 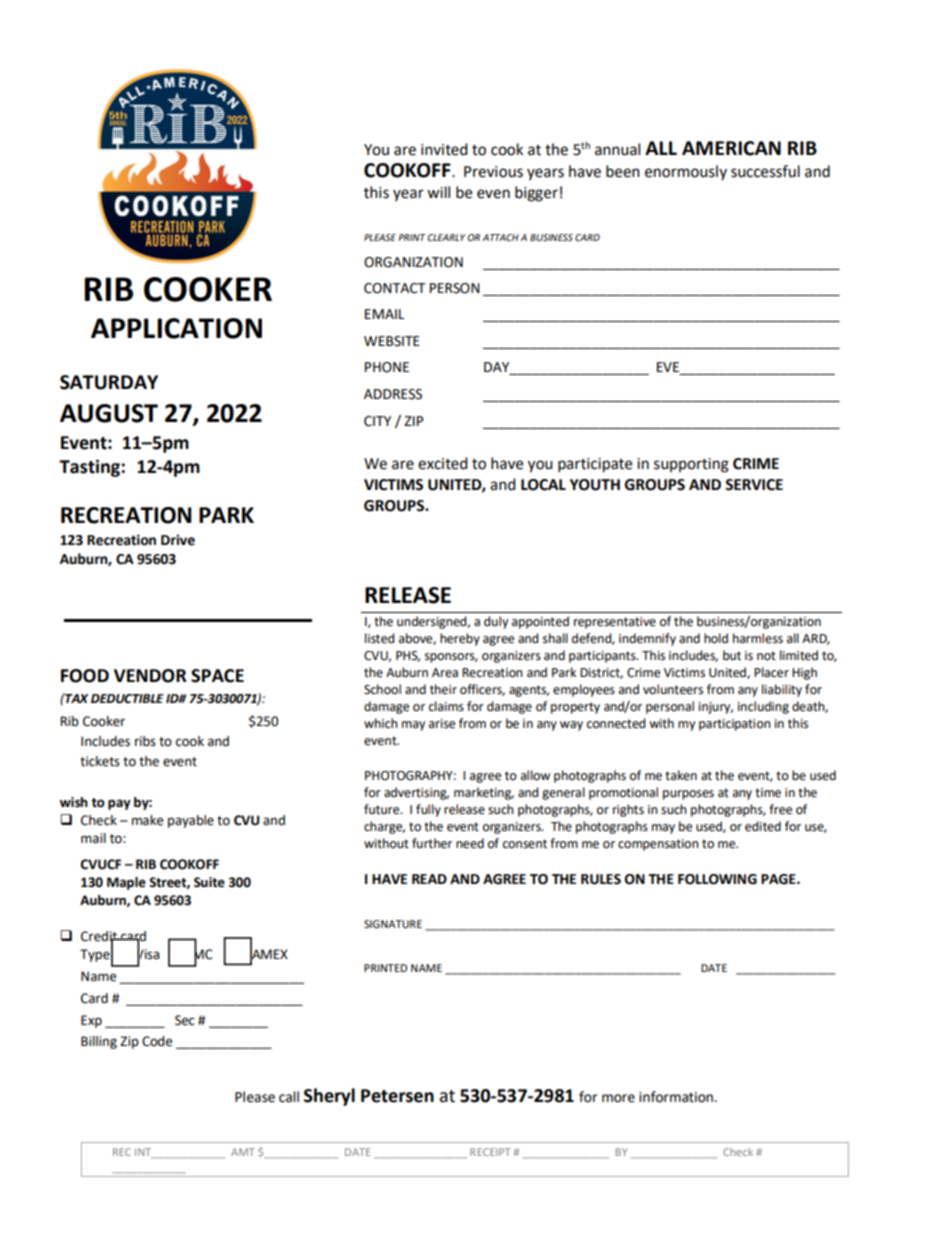 I want to click on enormously, so click(x=686, y=172).
